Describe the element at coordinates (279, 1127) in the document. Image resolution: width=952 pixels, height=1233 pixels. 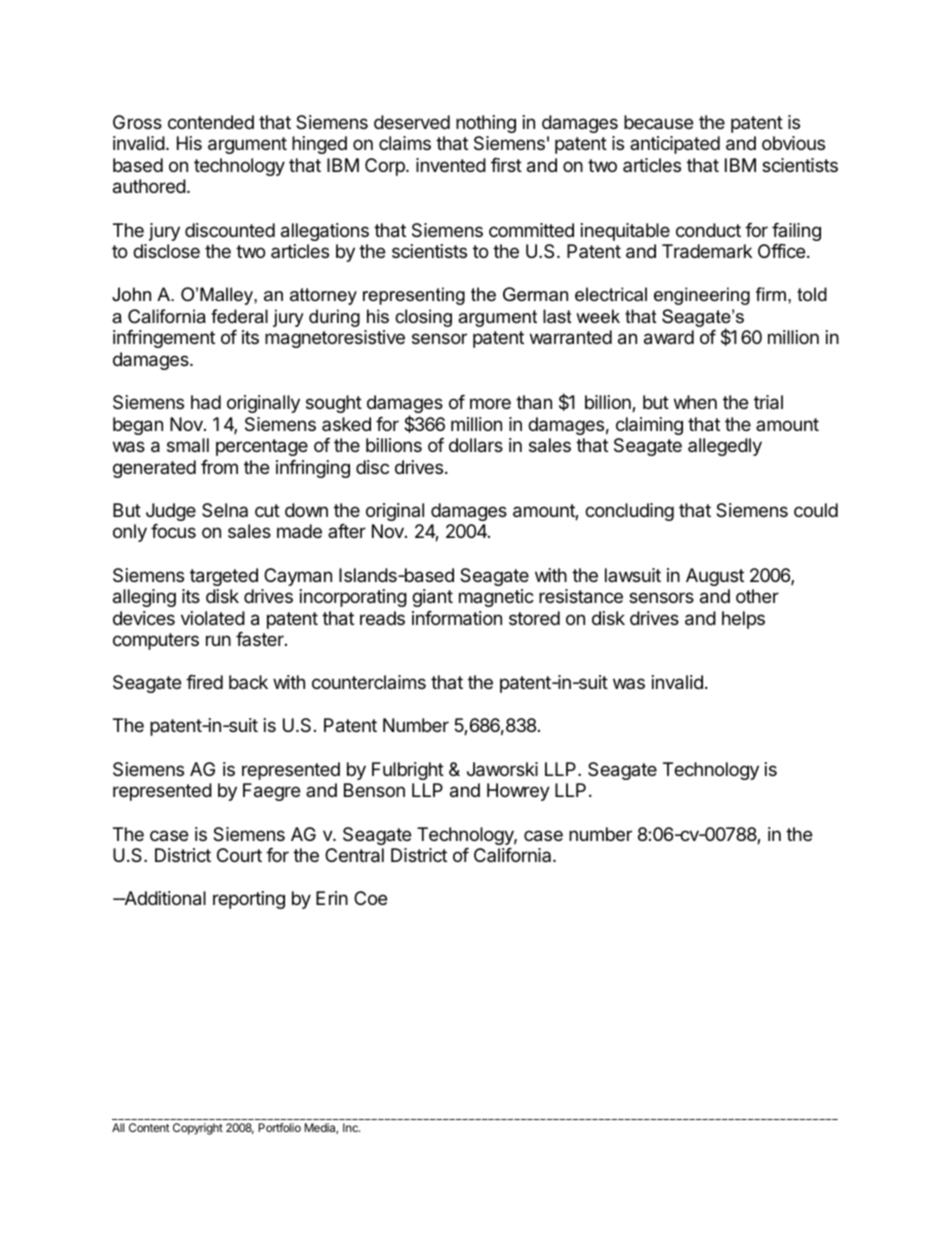
I see `Portfolio` at that location.
